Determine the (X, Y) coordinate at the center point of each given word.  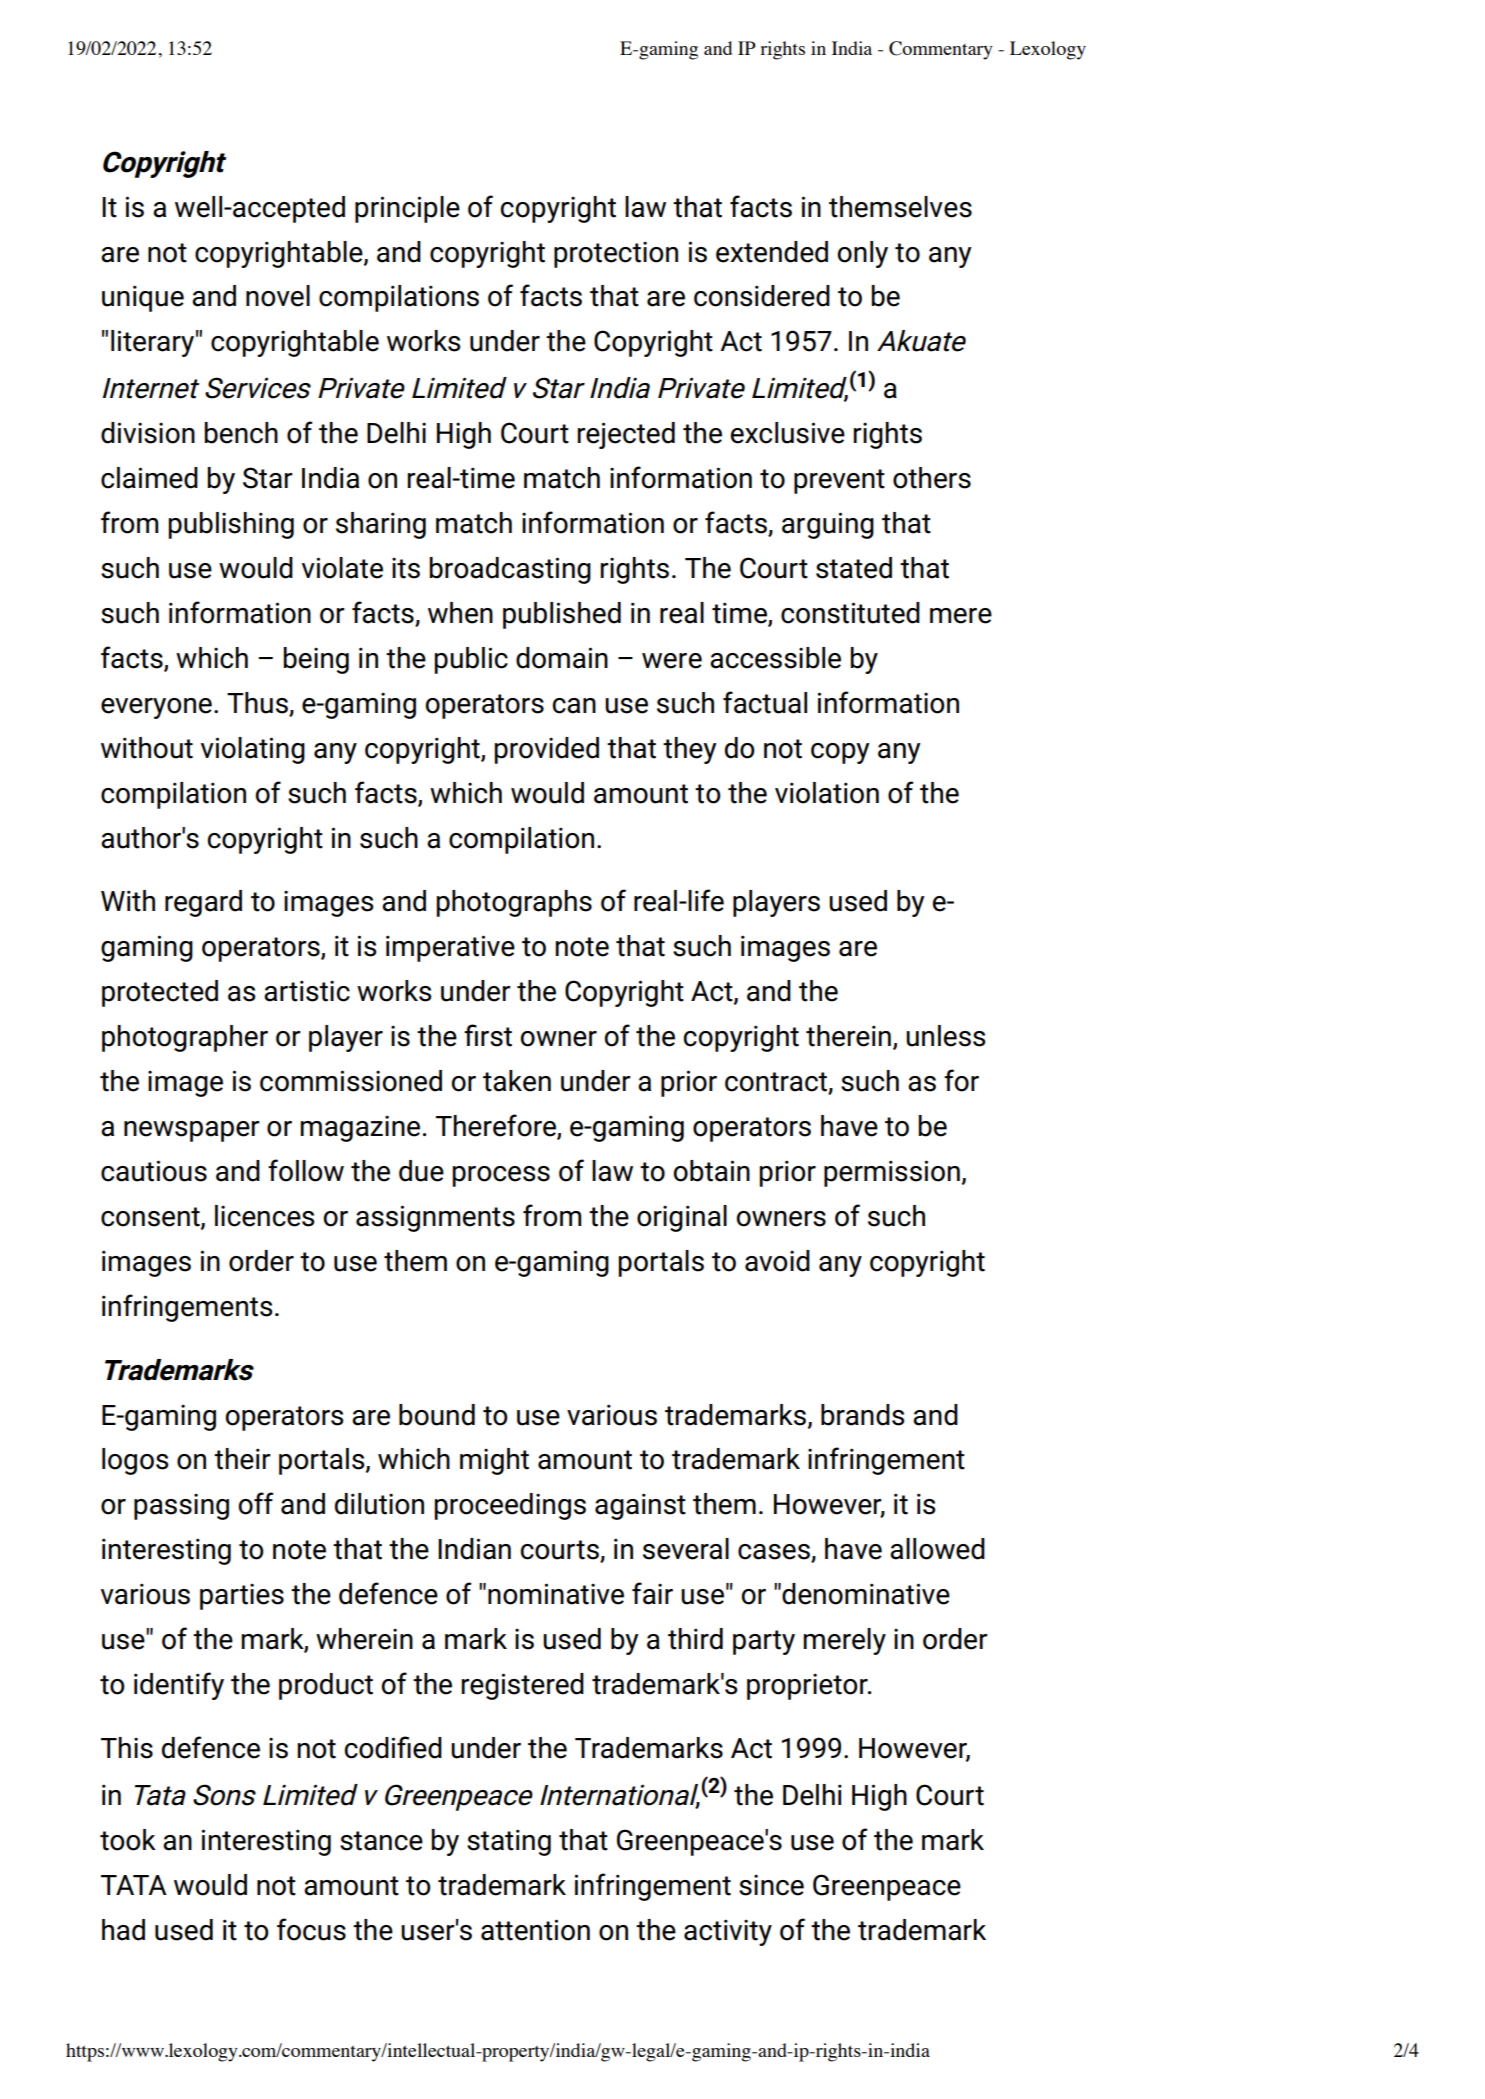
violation (827, 793)
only (862, 254)
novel (278, 296)
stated (854, 568)
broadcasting (510, 570)
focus (311, 1929)
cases (775, 1553)
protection (616, 254)
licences (264, 1216)
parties (242, 1596)
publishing (231, 525)
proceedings (510, 1506)
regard (203, 903)
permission (892, 1173)
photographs (514, 903)
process (501, 1176)
